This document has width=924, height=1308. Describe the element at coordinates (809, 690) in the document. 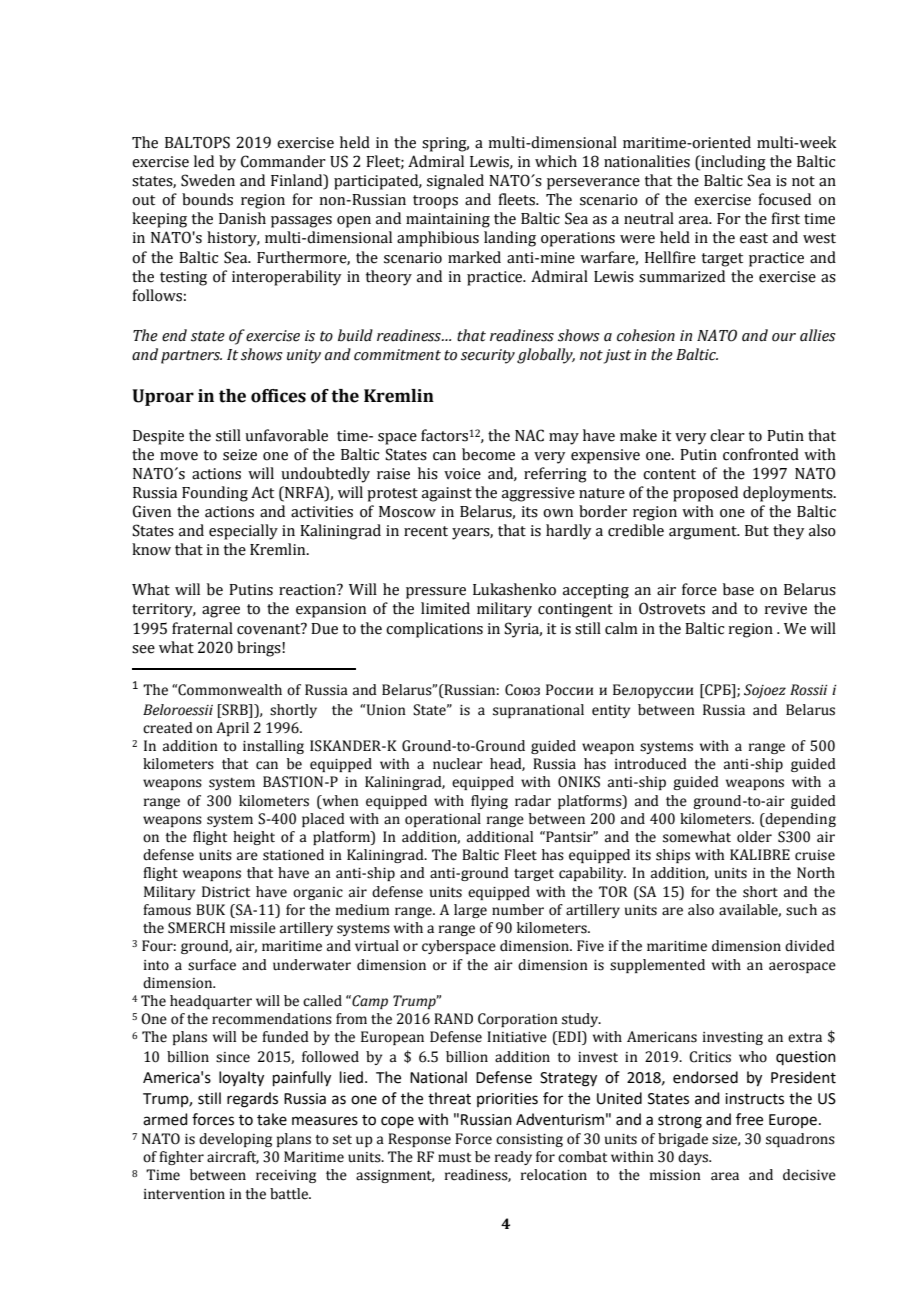

I see `Rossii` at that location.
